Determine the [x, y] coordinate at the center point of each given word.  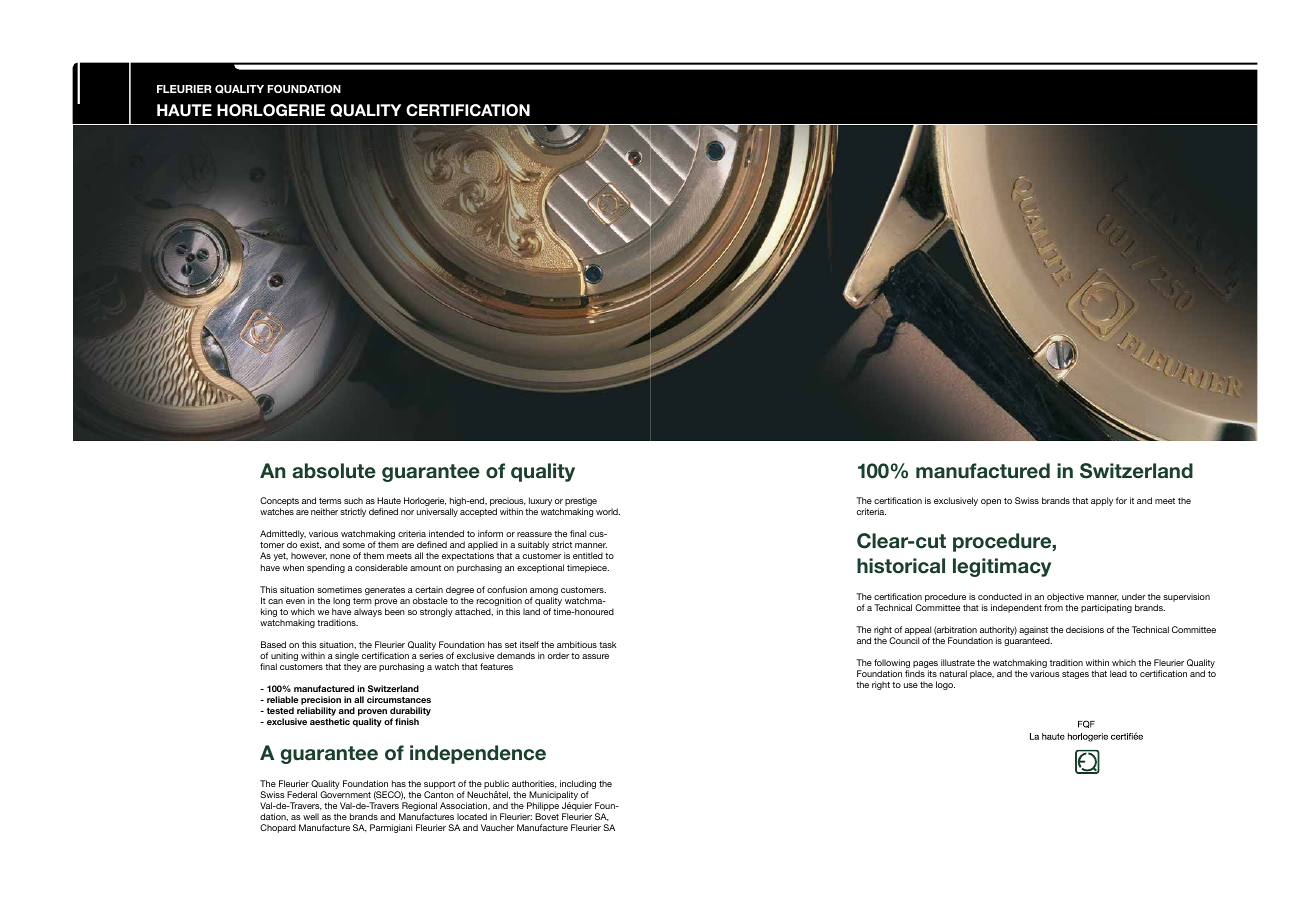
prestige [581, 503]
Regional [419, 808]
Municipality [553, 797]
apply [1102, 501]
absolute [334, 471]
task [608, 644]
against [1034, 632]
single [347, 656]
